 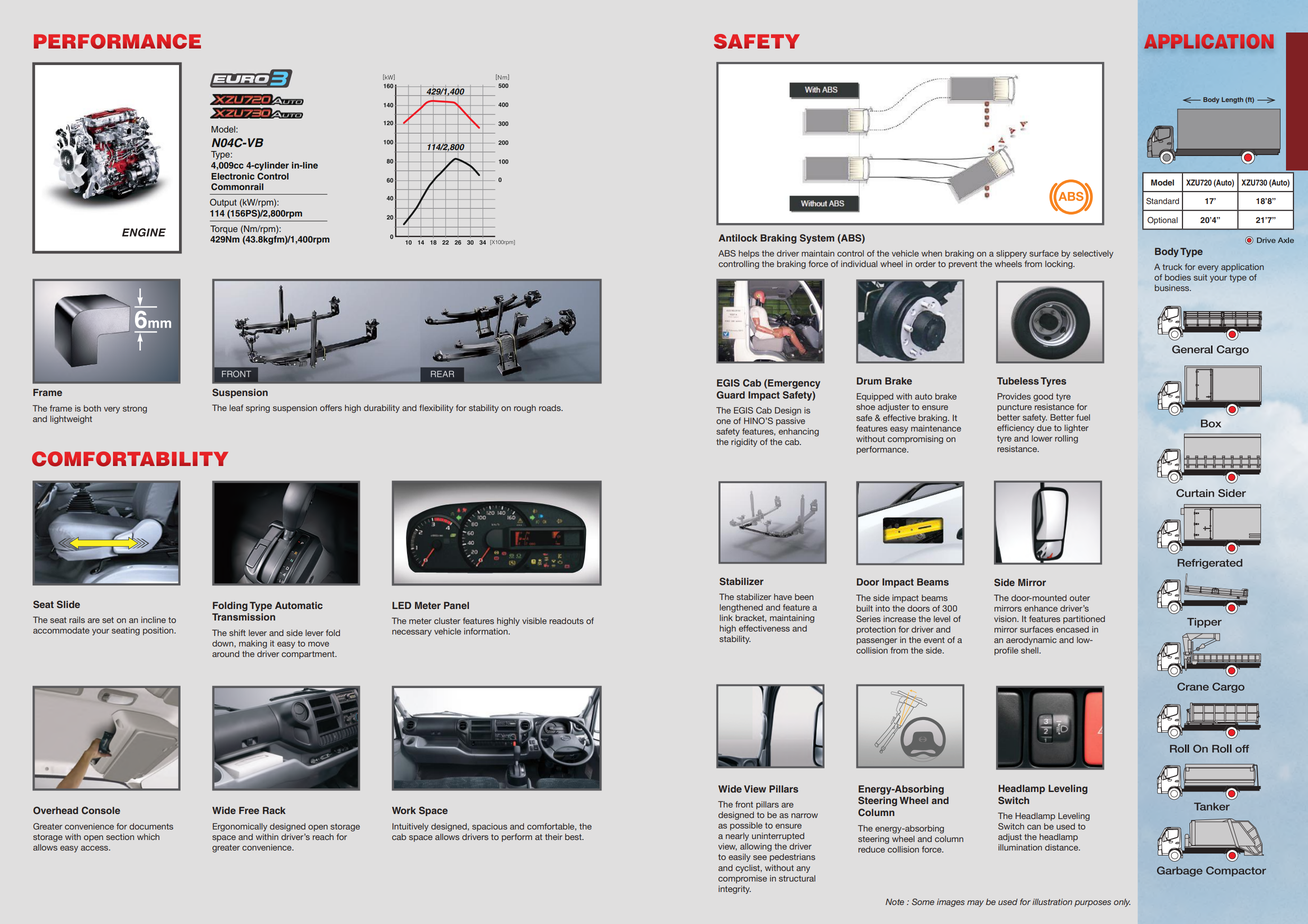 I want to click on Electronic, so click(x=232, y=176).
